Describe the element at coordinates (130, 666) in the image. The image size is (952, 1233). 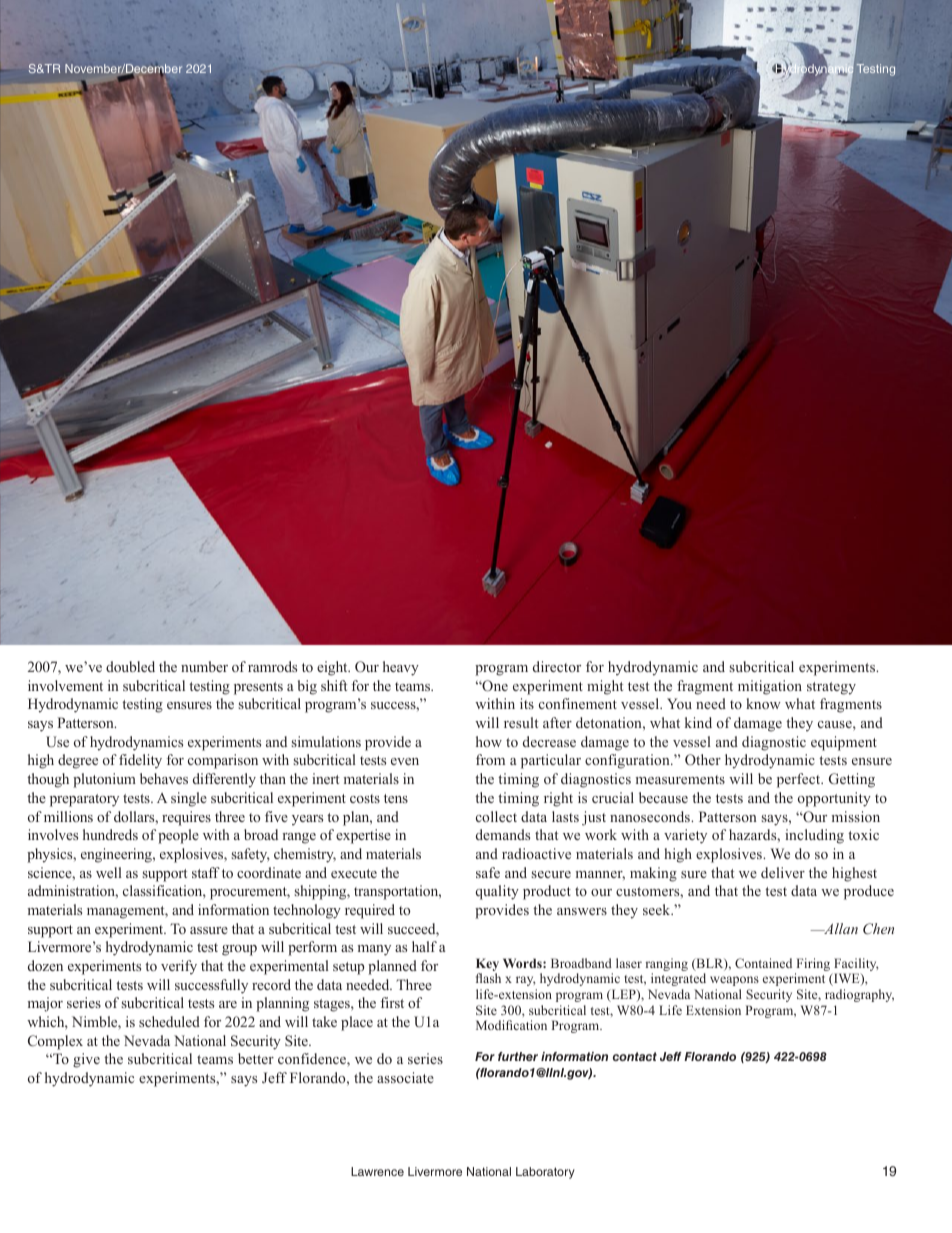
I see `doubled` at that location.
